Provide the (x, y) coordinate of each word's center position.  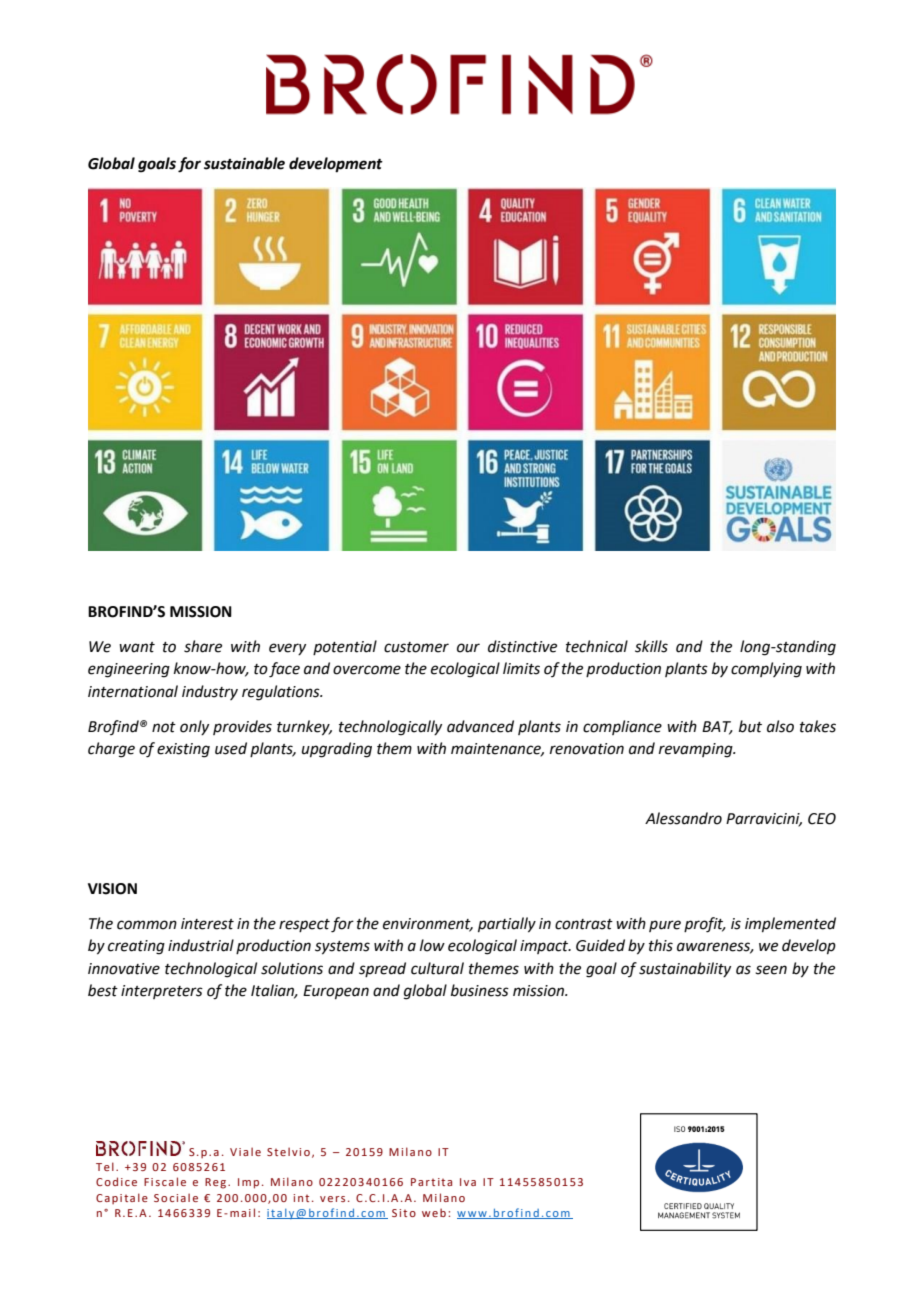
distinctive (522, 646)
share (203, 646)
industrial (201, 945)
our (468, 648)
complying (766, 670)
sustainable (244, 163)
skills (651, 646)
